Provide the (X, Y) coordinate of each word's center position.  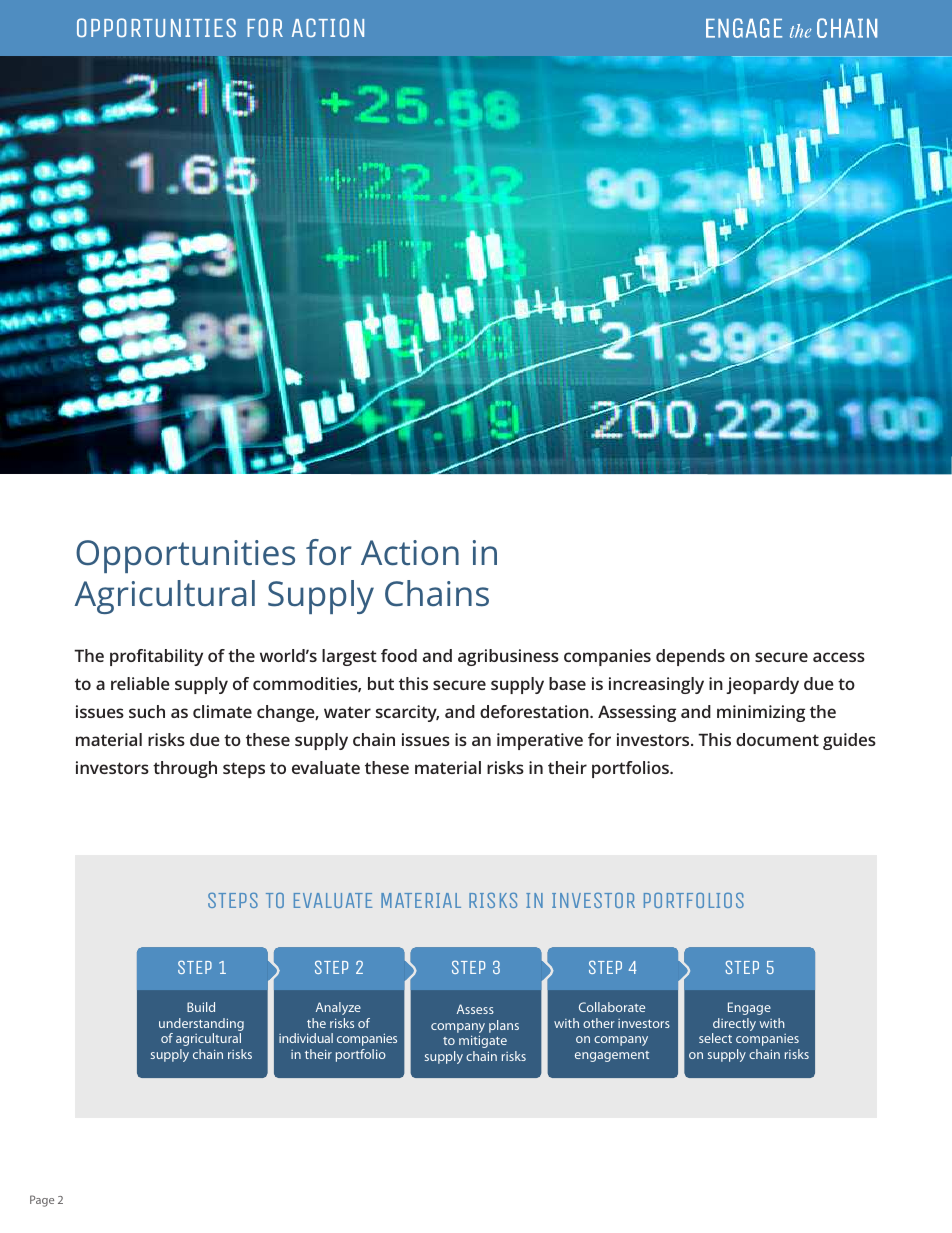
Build (201, 1007)
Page (42, 1201)
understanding (201, 1024)
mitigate (483, 1041)
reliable (140, 683)
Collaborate (612, 1007)
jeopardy (762, 685)
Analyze (338, 1008)
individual (306, 1038)
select (715, 1038)
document (777, 739)
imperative (540, 741)
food (399, 655)
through (185, 769)
